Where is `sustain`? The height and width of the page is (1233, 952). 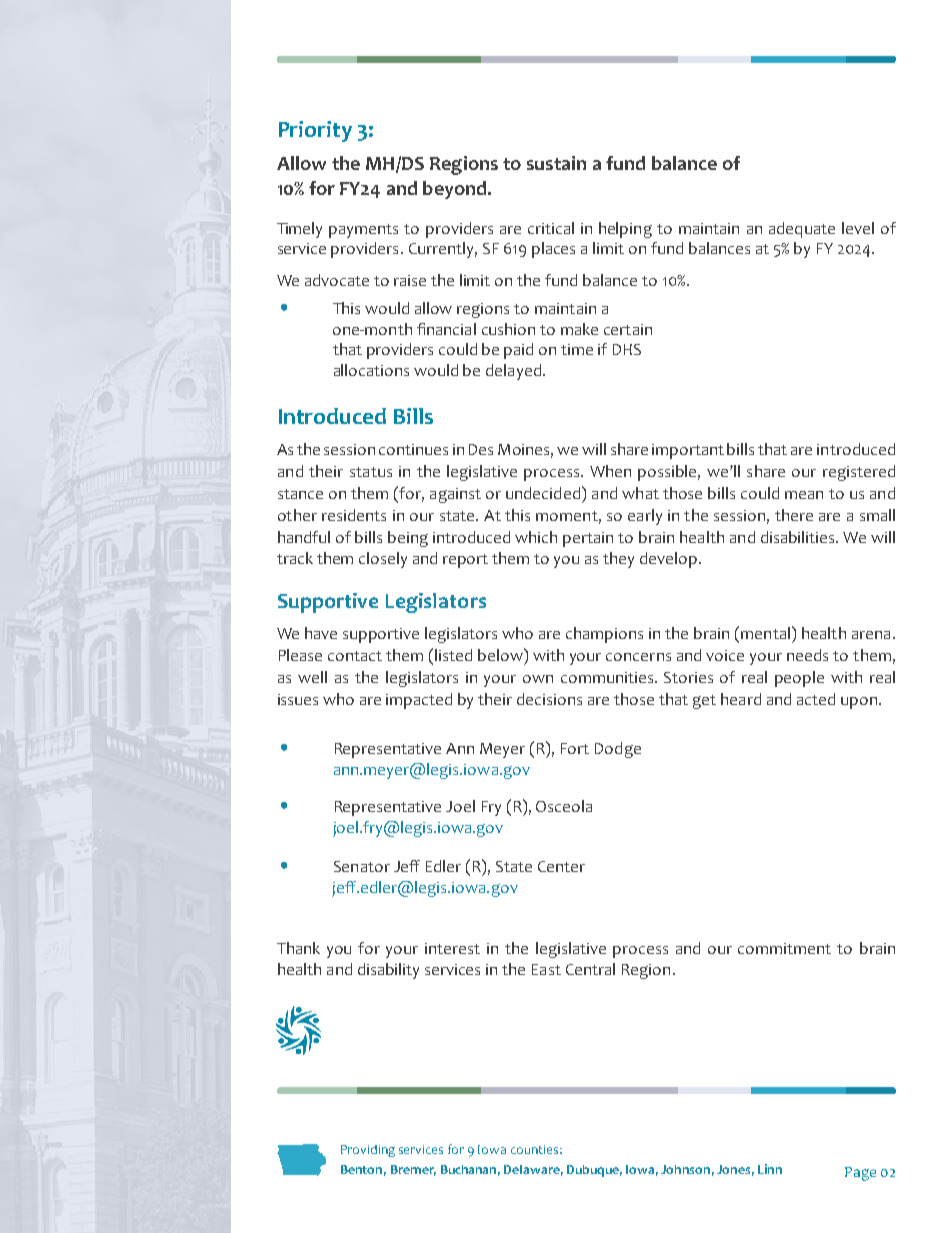 sustain is located at coordinates (556, 163).
